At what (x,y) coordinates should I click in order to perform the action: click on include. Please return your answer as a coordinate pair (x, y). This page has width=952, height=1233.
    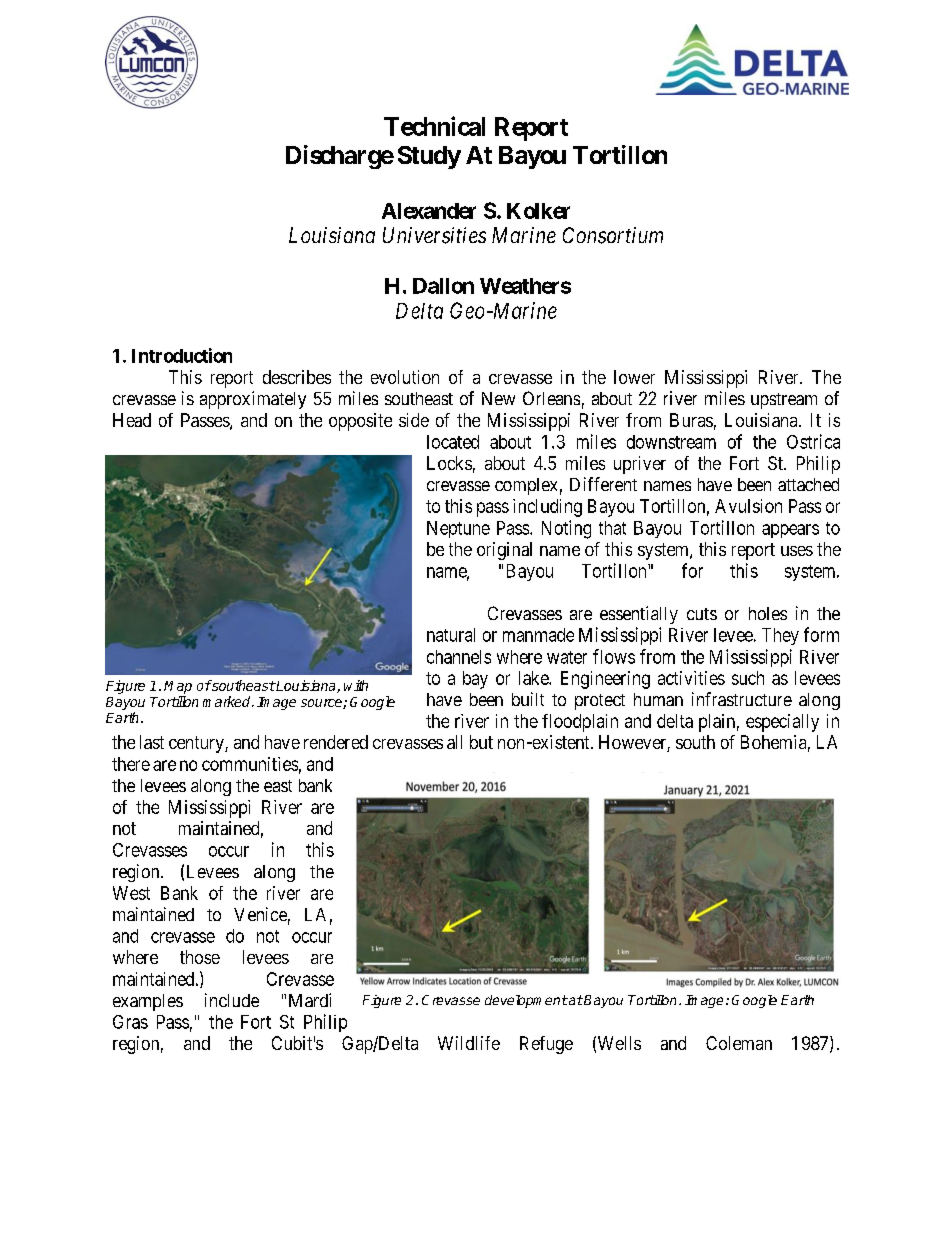
    Looking at the image, I should click on (232, 1000).
